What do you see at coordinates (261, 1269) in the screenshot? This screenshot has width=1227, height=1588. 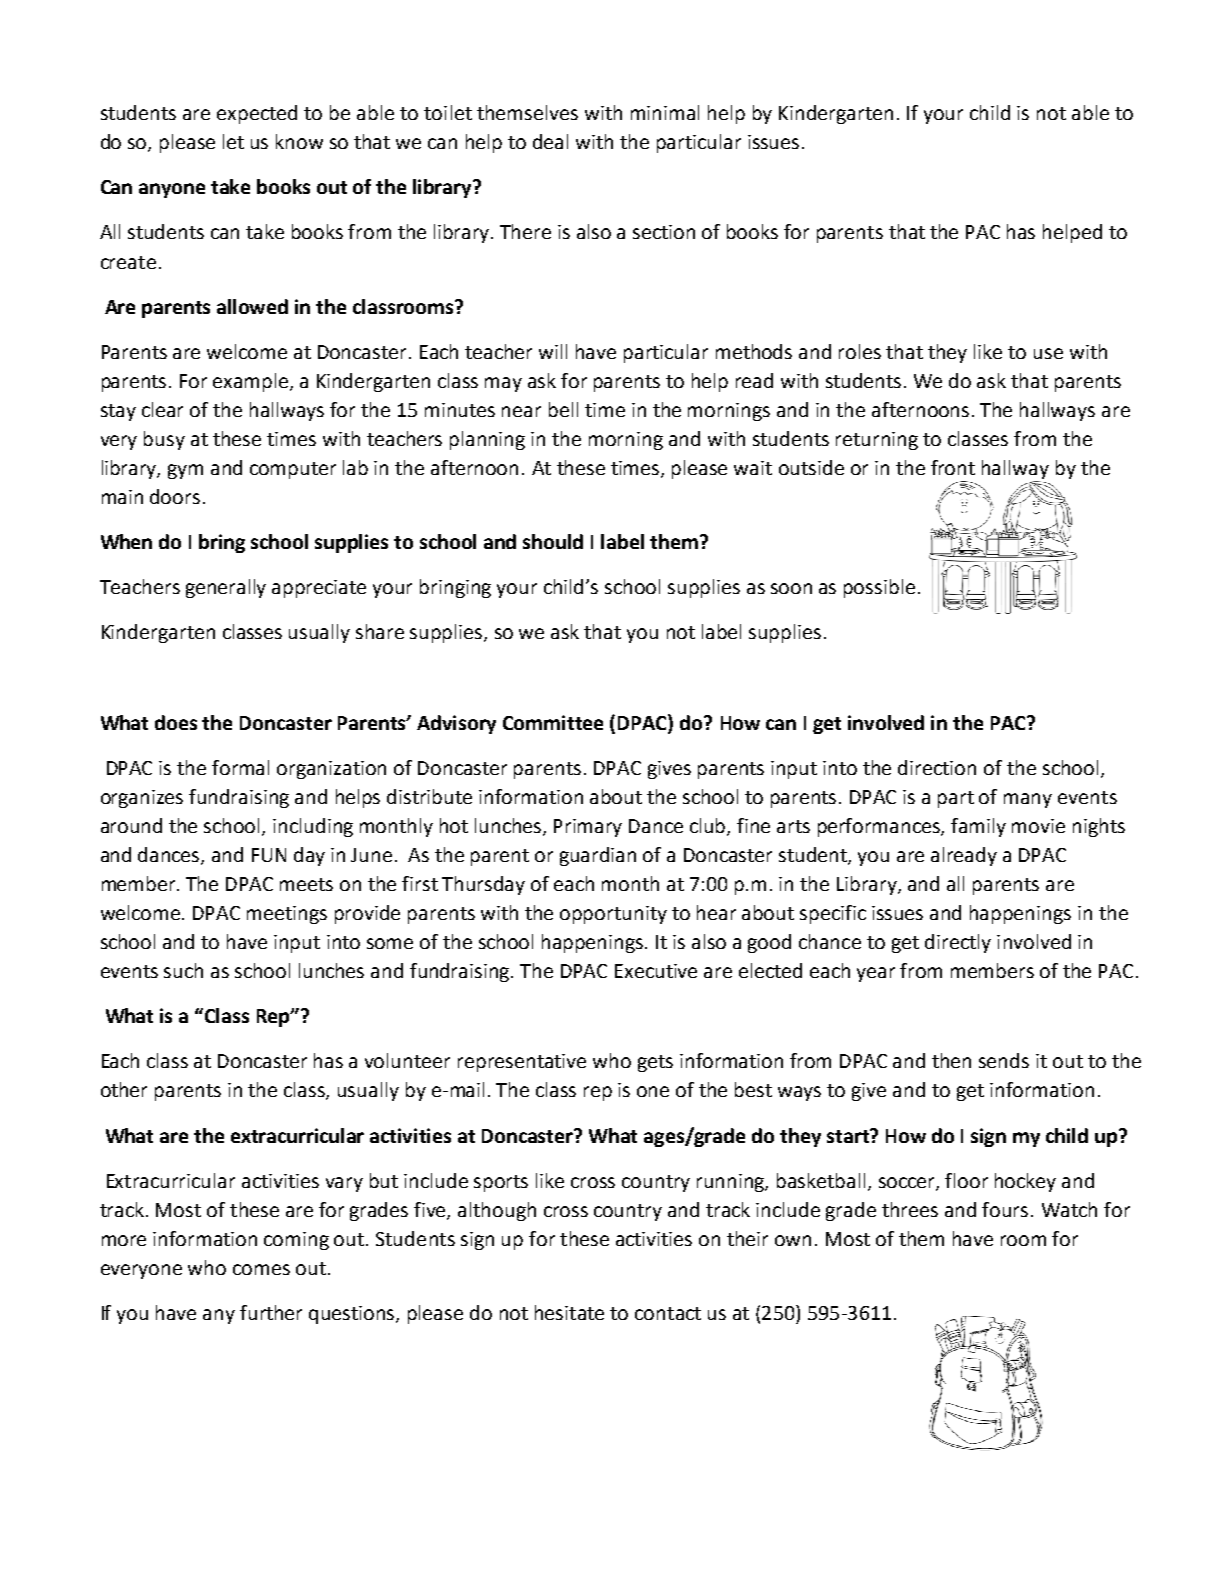 I see `comes` at bounding box center [261, 1269].
